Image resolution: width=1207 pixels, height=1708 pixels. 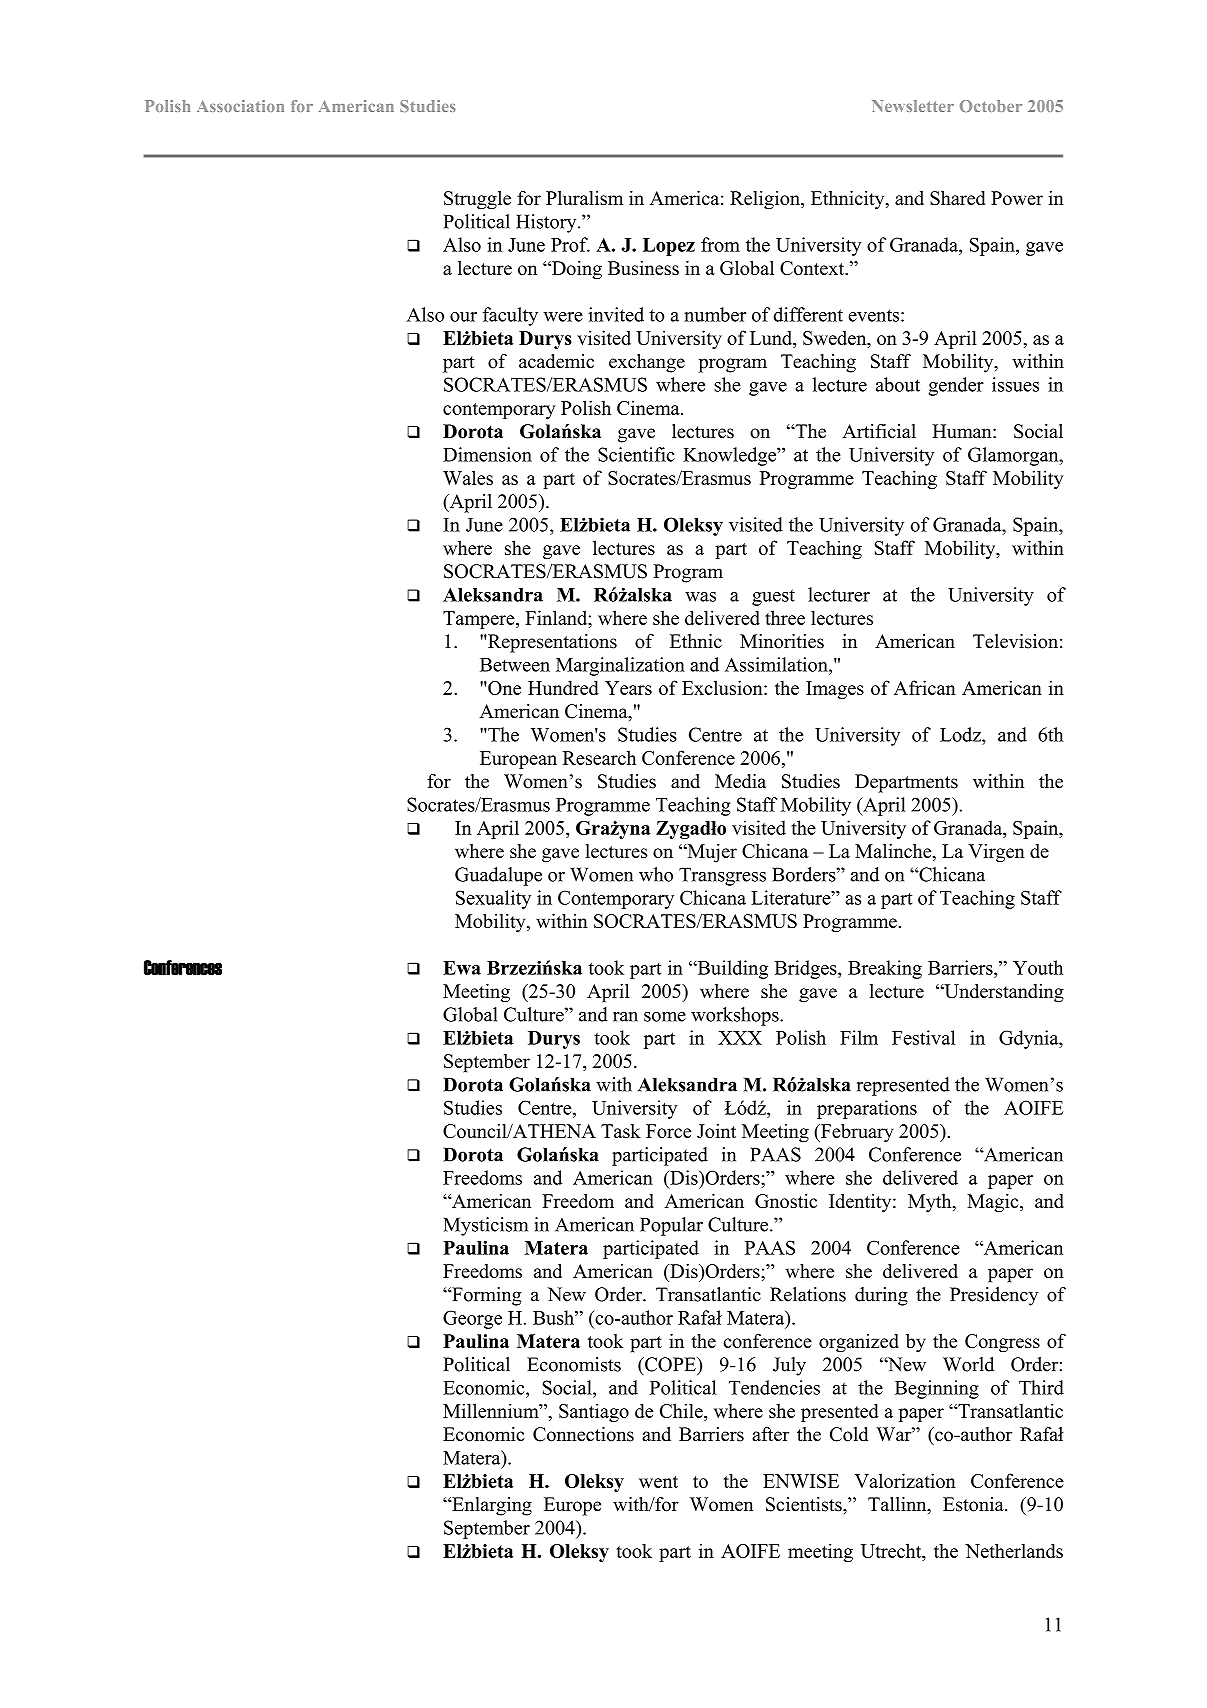 I want to click on Estonia, so click(x=974, y=1504).
